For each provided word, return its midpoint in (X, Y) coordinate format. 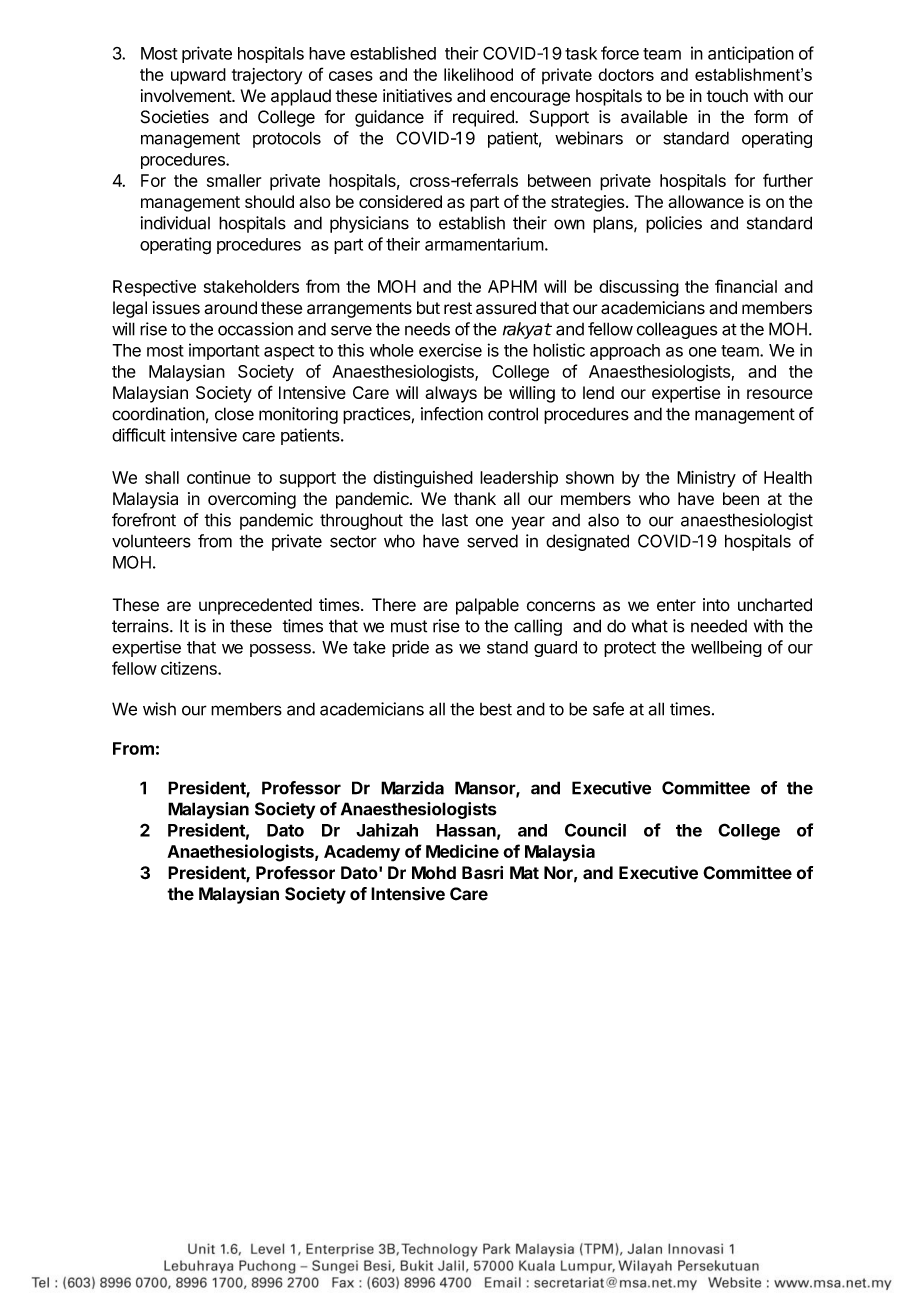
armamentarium (484, 244)
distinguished (423, 479)
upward (198, 76)
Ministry (706, 479)
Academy (362, 853)
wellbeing (726, 648)
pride (410, 648)
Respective (154, 288)
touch (727, 96)
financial (746, 286)
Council (595, 830)
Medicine (462, 851)
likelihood (478, 74)
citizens (190, 668)
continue (219, 477)
